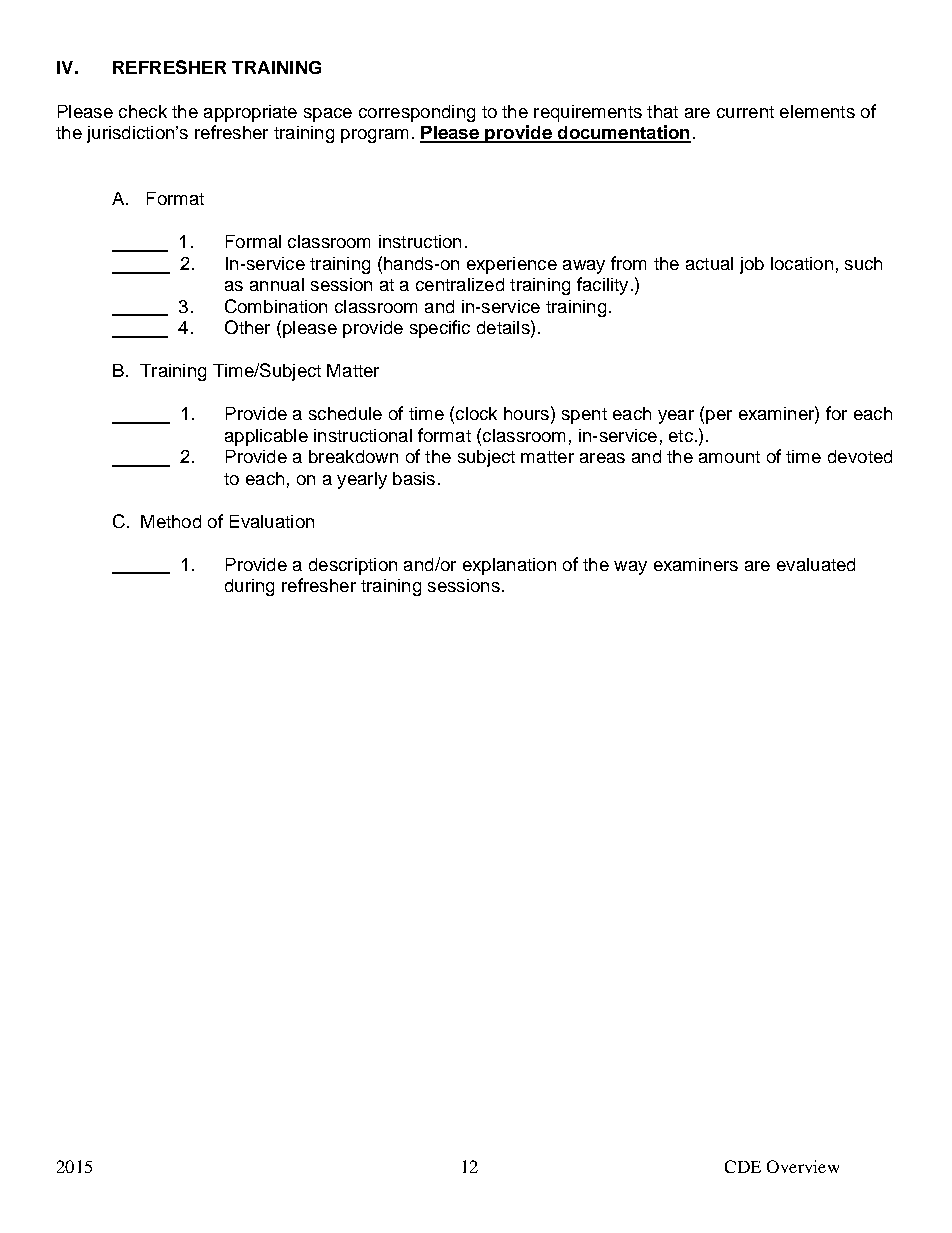 The image size is (952, 1233). Describe the element at coordinates (803, 1166) in the image. I see `Overview` at that location.
